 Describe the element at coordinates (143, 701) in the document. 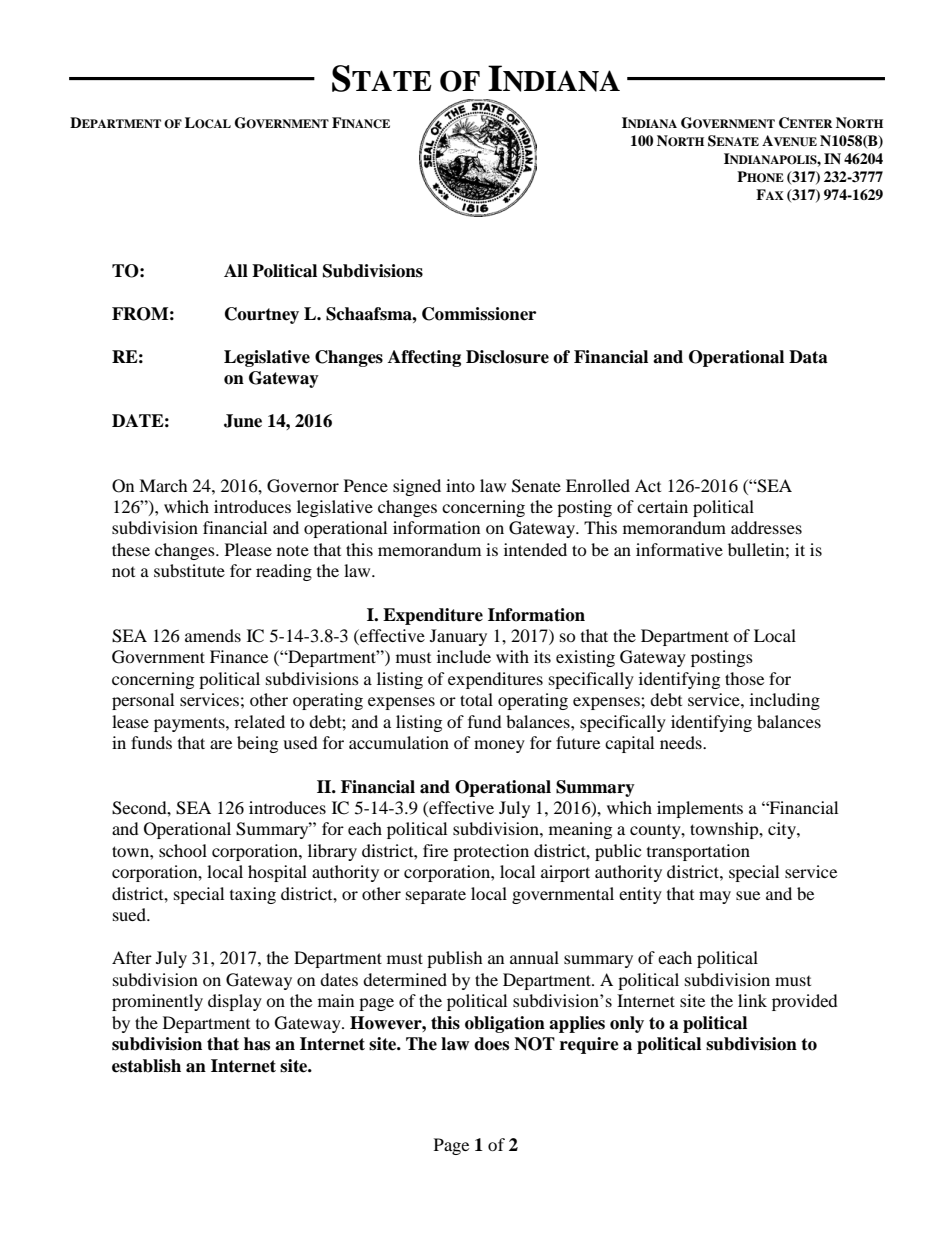

I see `personal` at that location.
